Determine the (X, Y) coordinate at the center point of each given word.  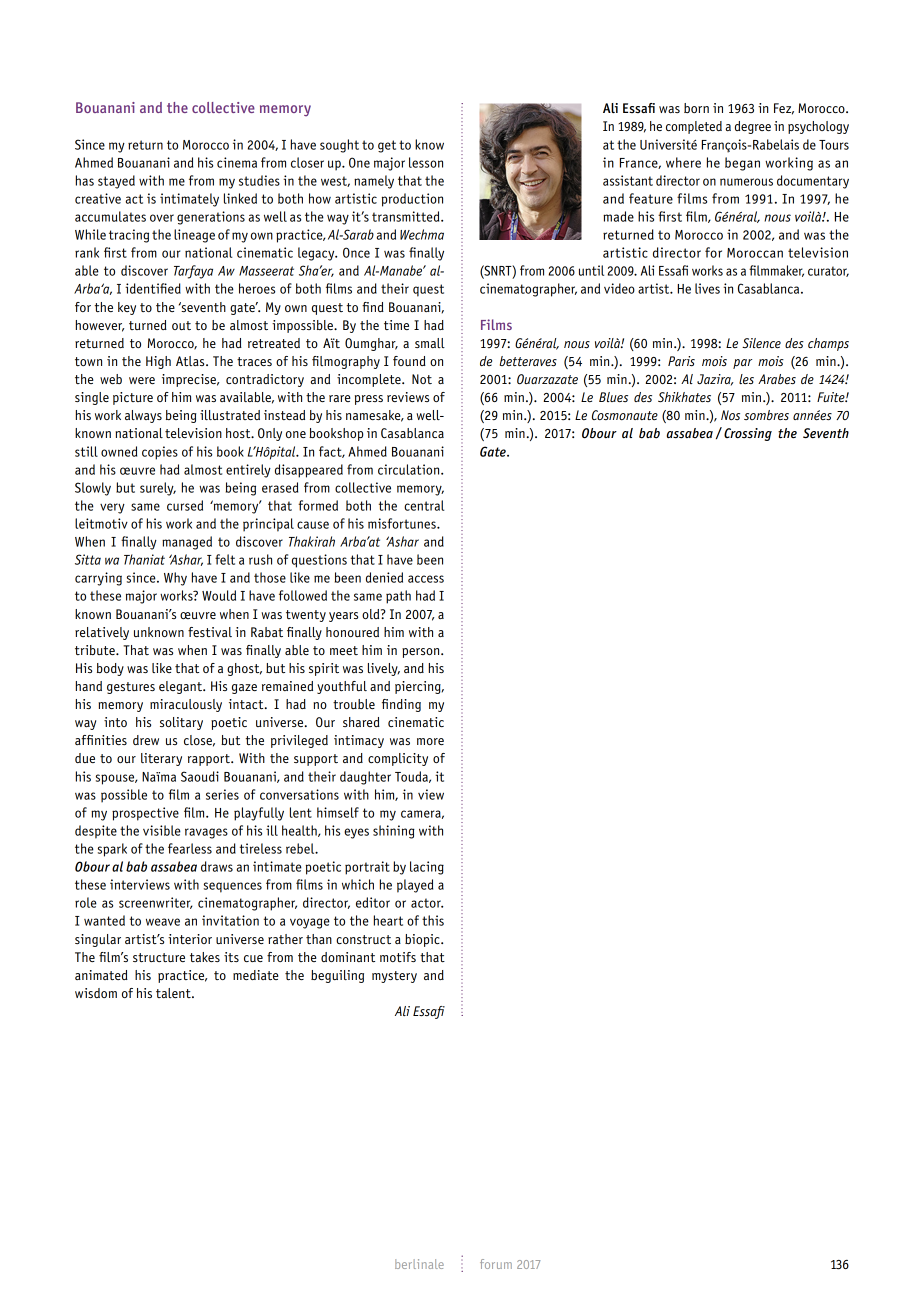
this (433, 920)
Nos (730, 415)
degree (753, 127)
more (430, 741)
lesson (426, 162)
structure (159, 957)
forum (496, 1264)
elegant (181, 687)
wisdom (96, 993)
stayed (116, 182)
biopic (423, 940)
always (143, 416)
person (422, 653)
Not (422, 379)
